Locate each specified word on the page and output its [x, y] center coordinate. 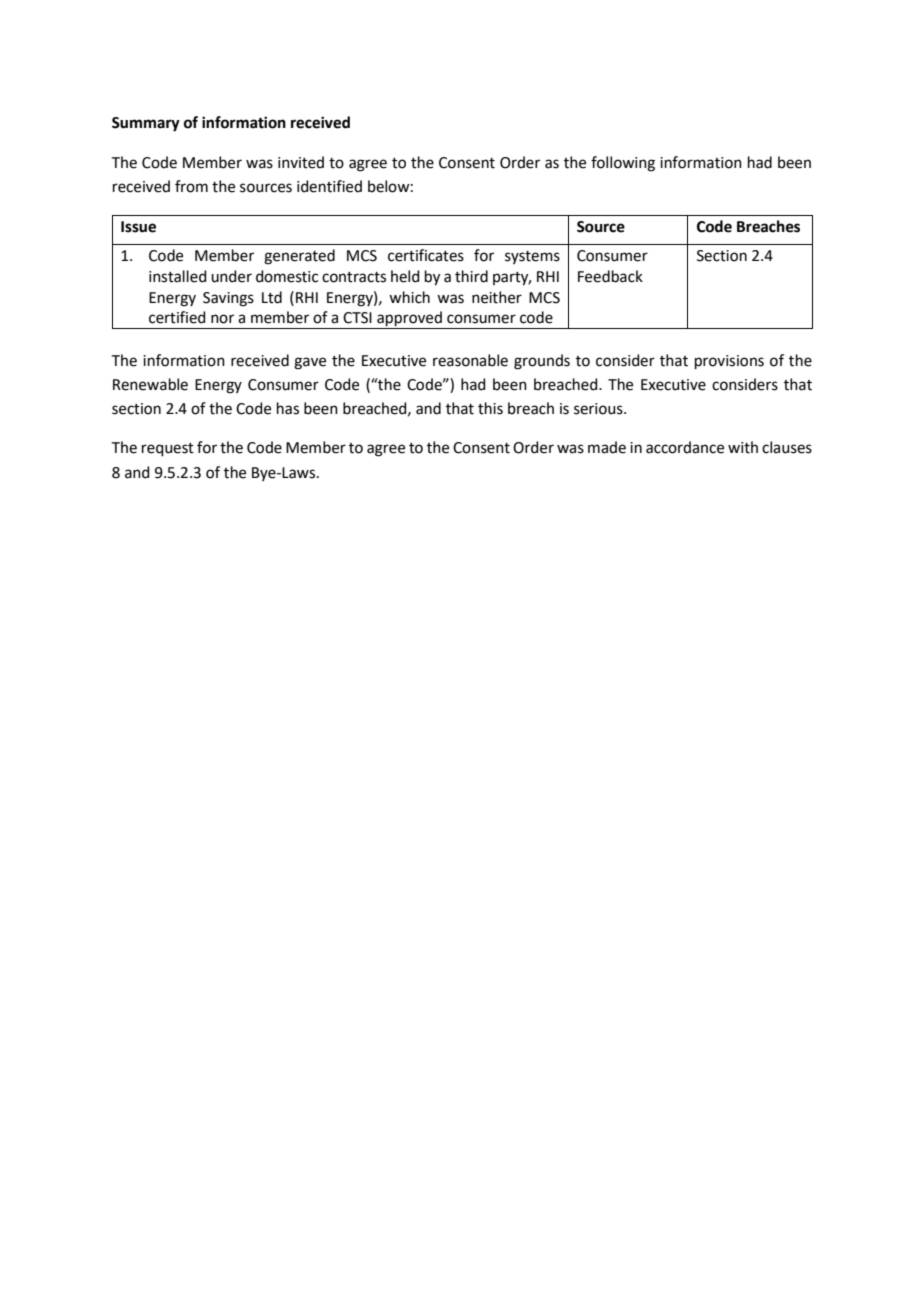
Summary [146, 124]
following [623, 164]
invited [301, 162]
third [471, 276]
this [490, 408]
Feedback [610, 276]
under [231, 276]
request [168, 449]
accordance [685, 447]
